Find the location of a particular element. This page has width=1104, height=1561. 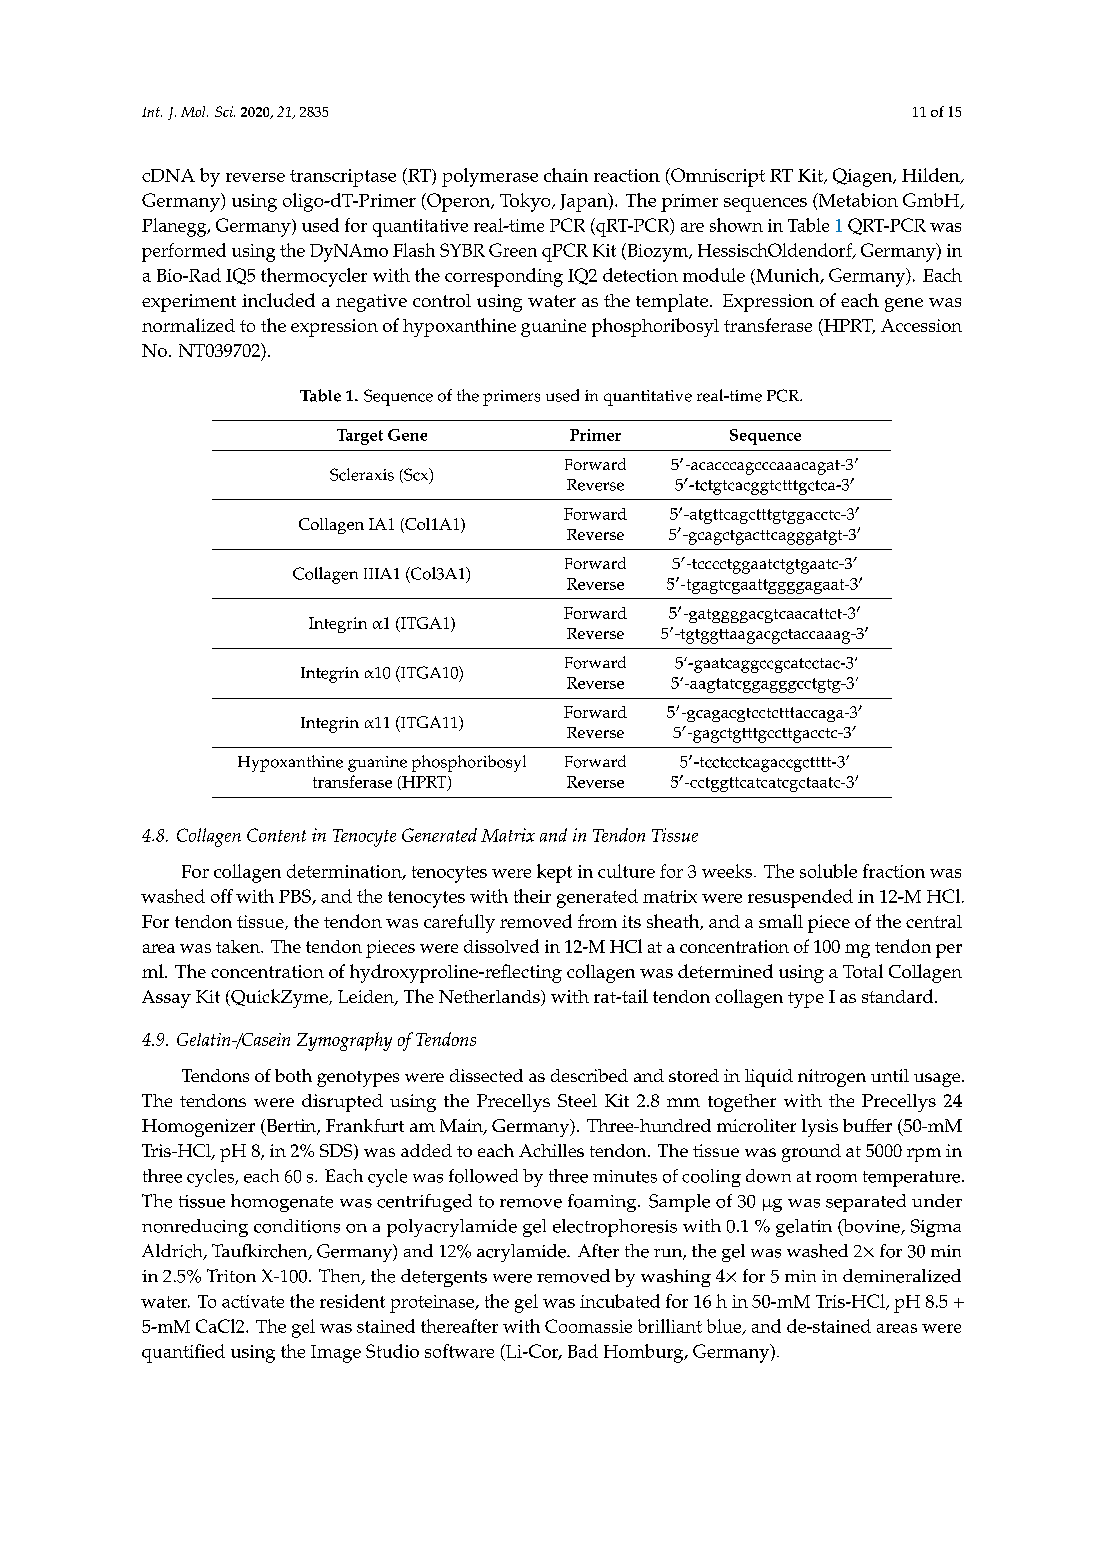

kept is located at coordinates (554, 873).
